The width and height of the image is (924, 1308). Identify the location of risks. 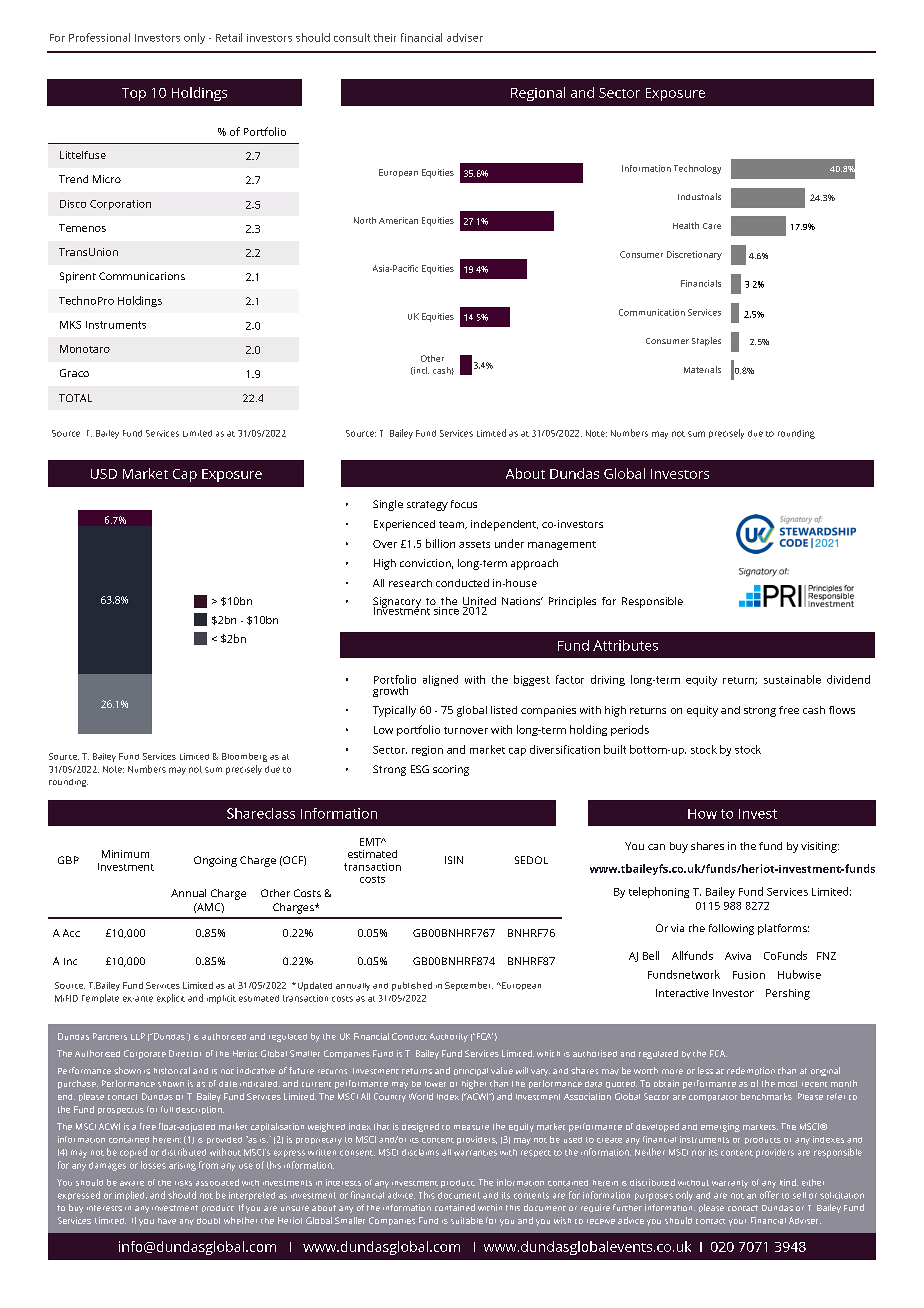
(183, 1183).
